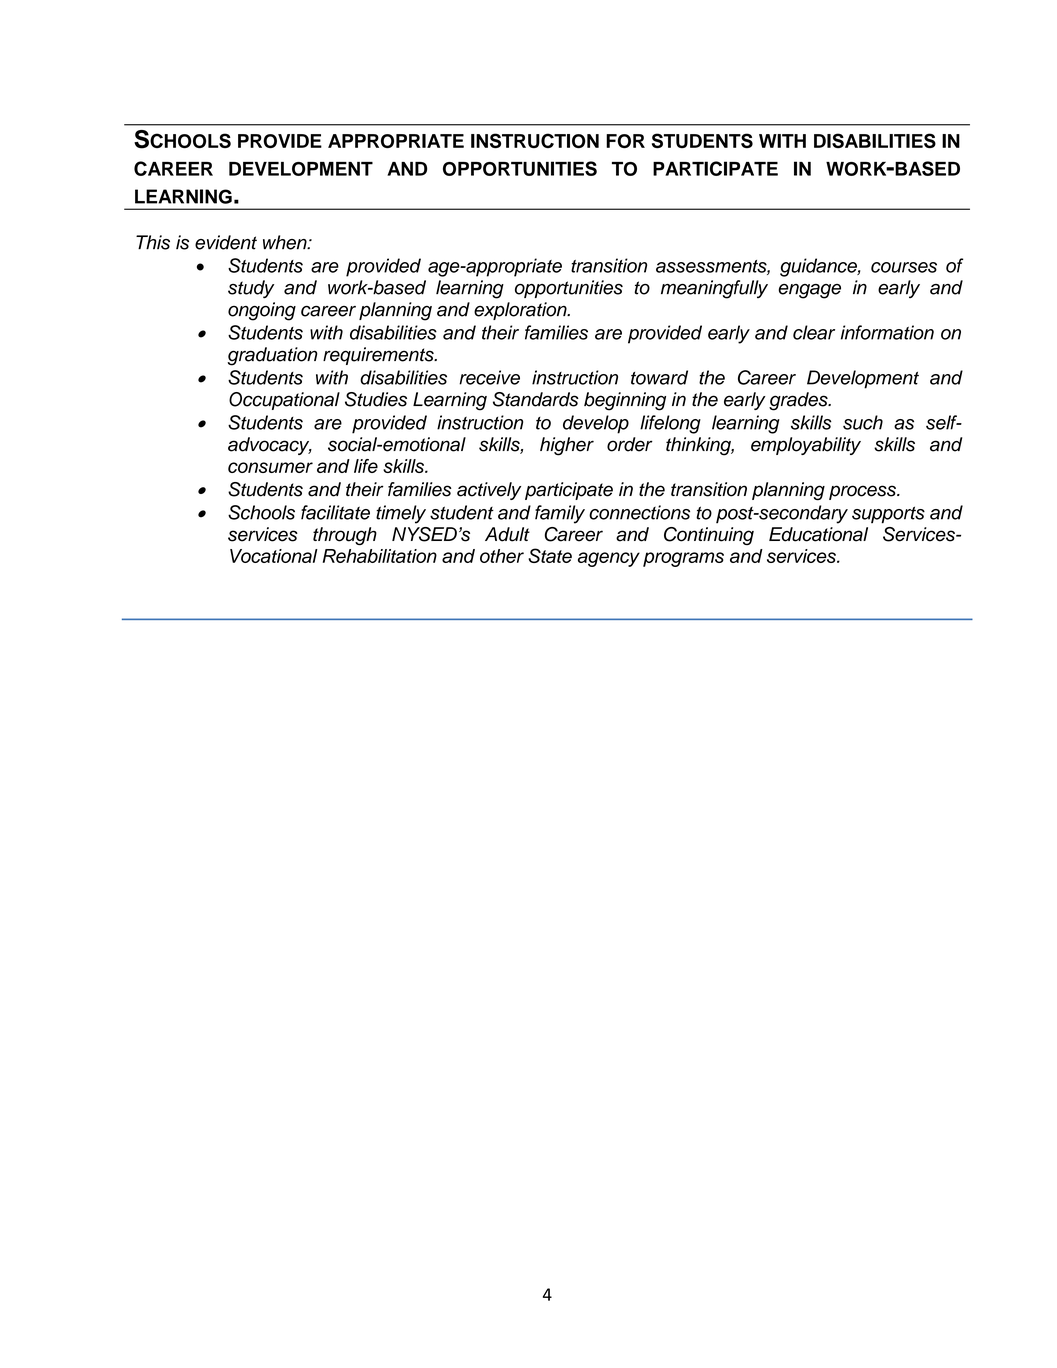  I want to click on process, so click(863, 492).
